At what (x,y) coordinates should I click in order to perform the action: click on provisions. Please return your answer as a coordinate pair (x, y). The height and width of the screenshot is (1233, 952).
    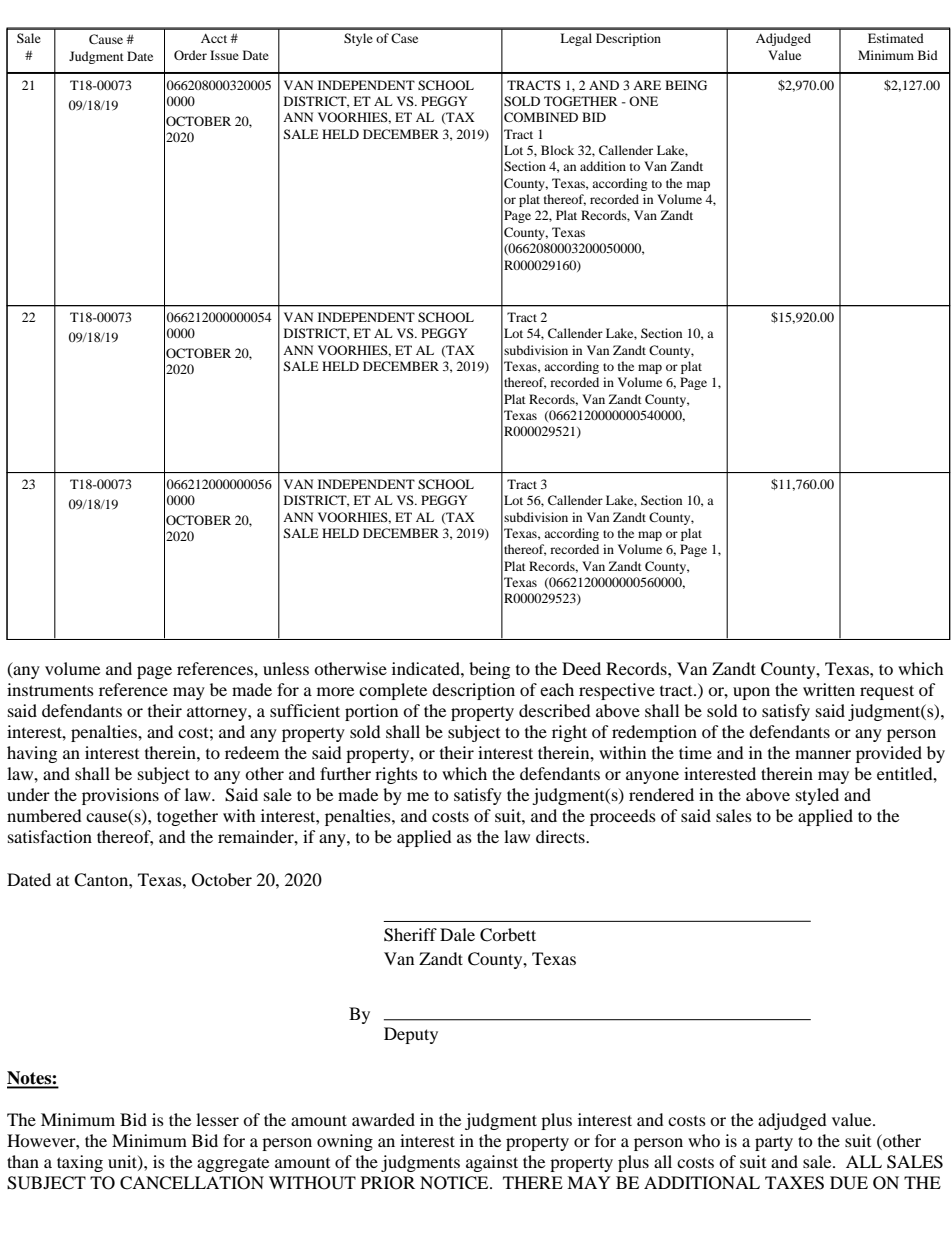
    Looking at the image, I should click on (120, 796).
